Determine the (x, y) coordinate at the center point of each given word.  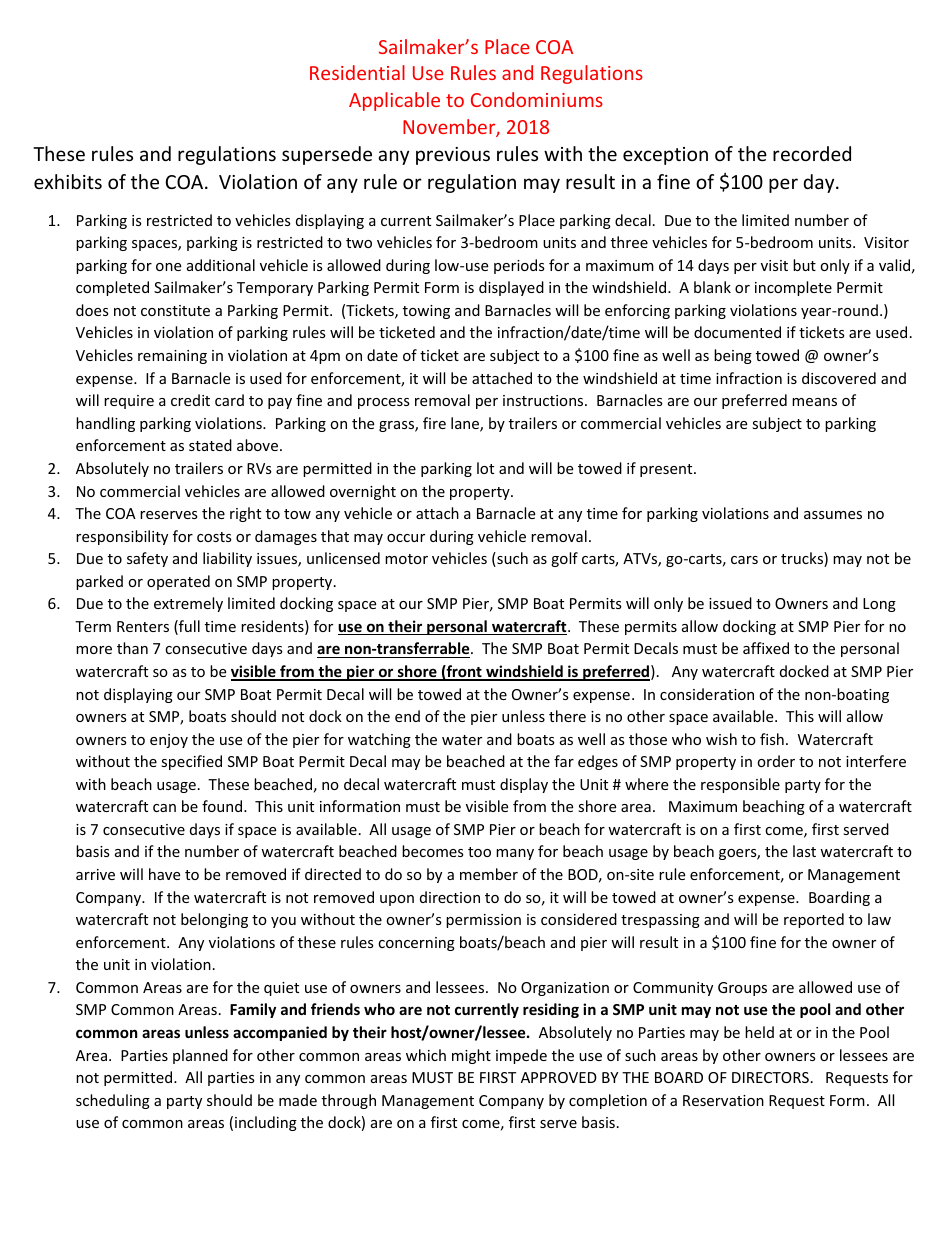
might (471, 1056)
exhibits (68, 181)
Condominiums (537, 99)
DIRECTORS (770, 1077)
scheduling (113, 1101)
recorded (812, 153)
